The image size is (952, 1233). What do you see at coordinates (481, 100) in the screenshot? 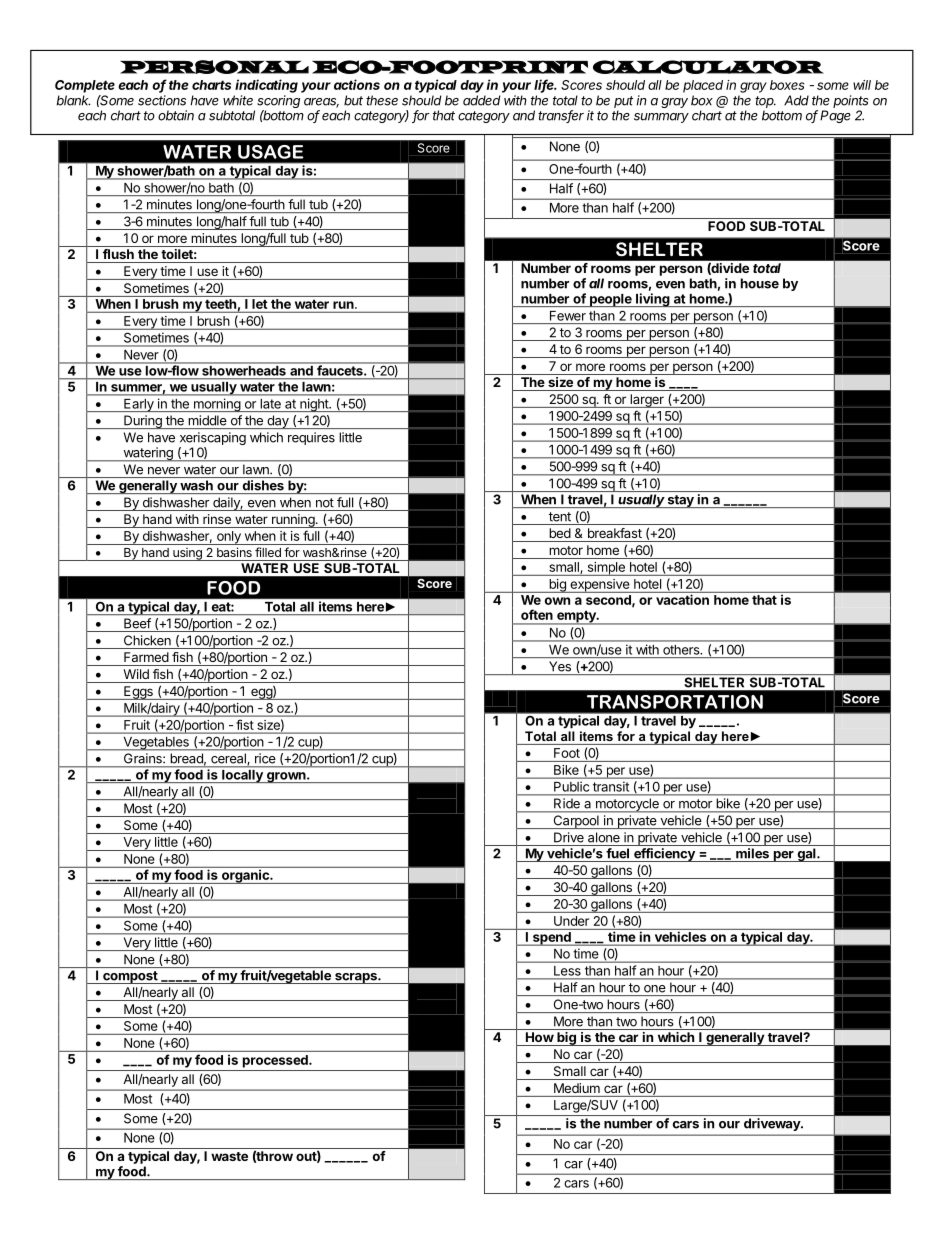
I see `added` at bounding box center [481, 100].
